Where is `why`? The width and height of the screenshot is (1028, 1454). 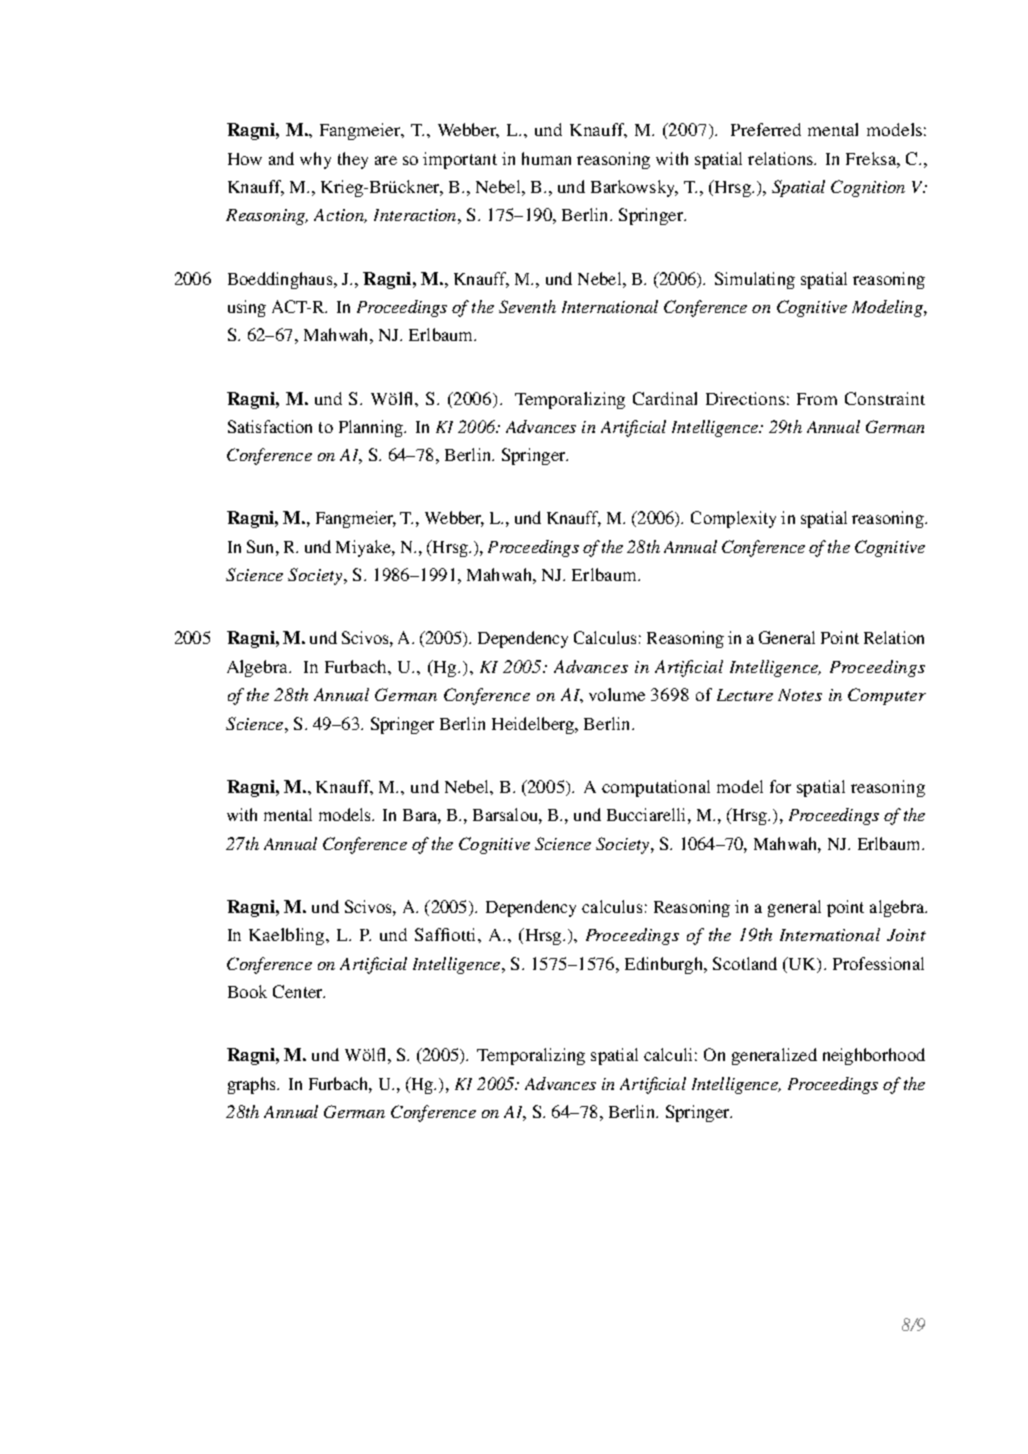
why is located at coordinates (315, 160).
